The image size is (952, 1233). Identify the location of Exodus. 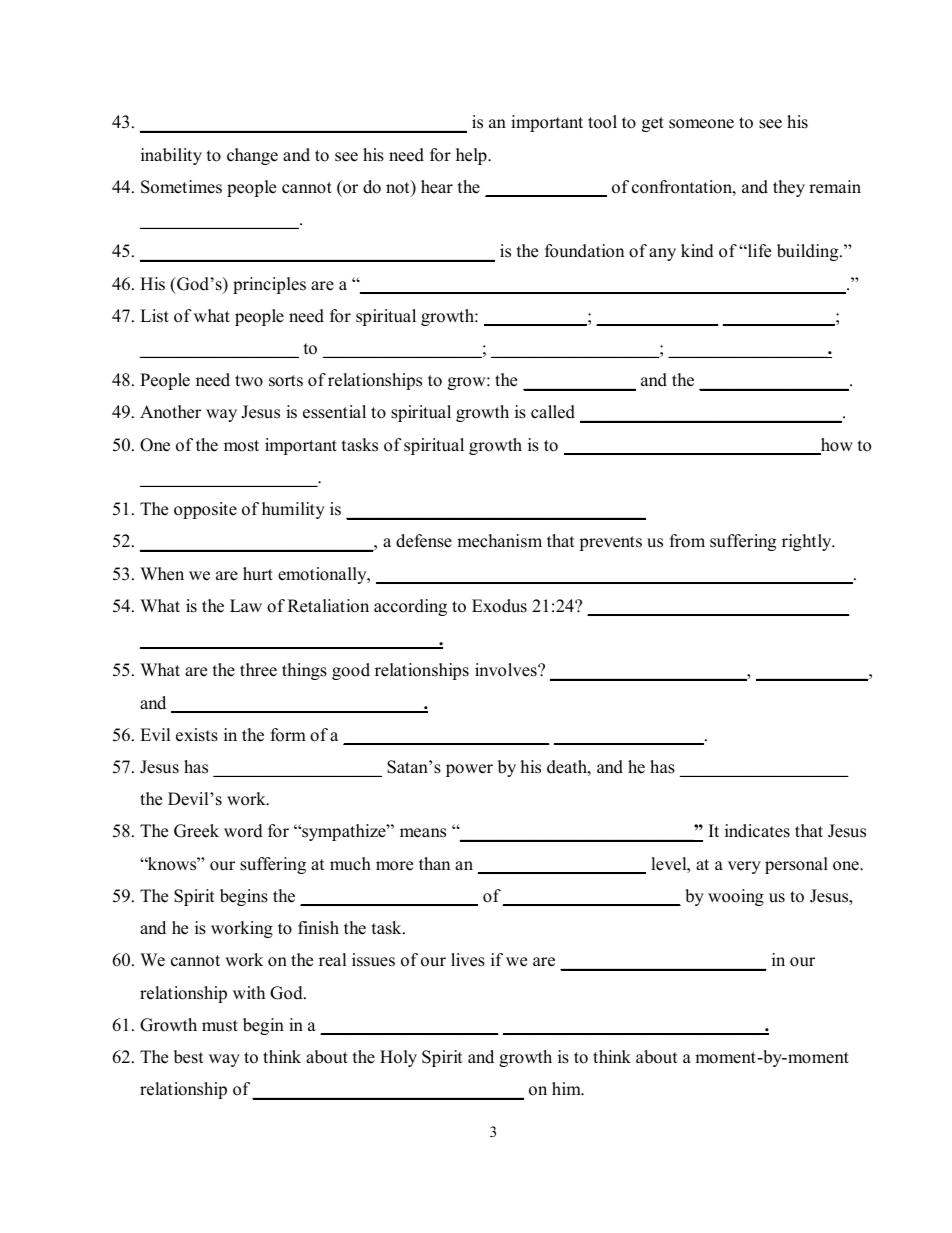
(499, 606).
